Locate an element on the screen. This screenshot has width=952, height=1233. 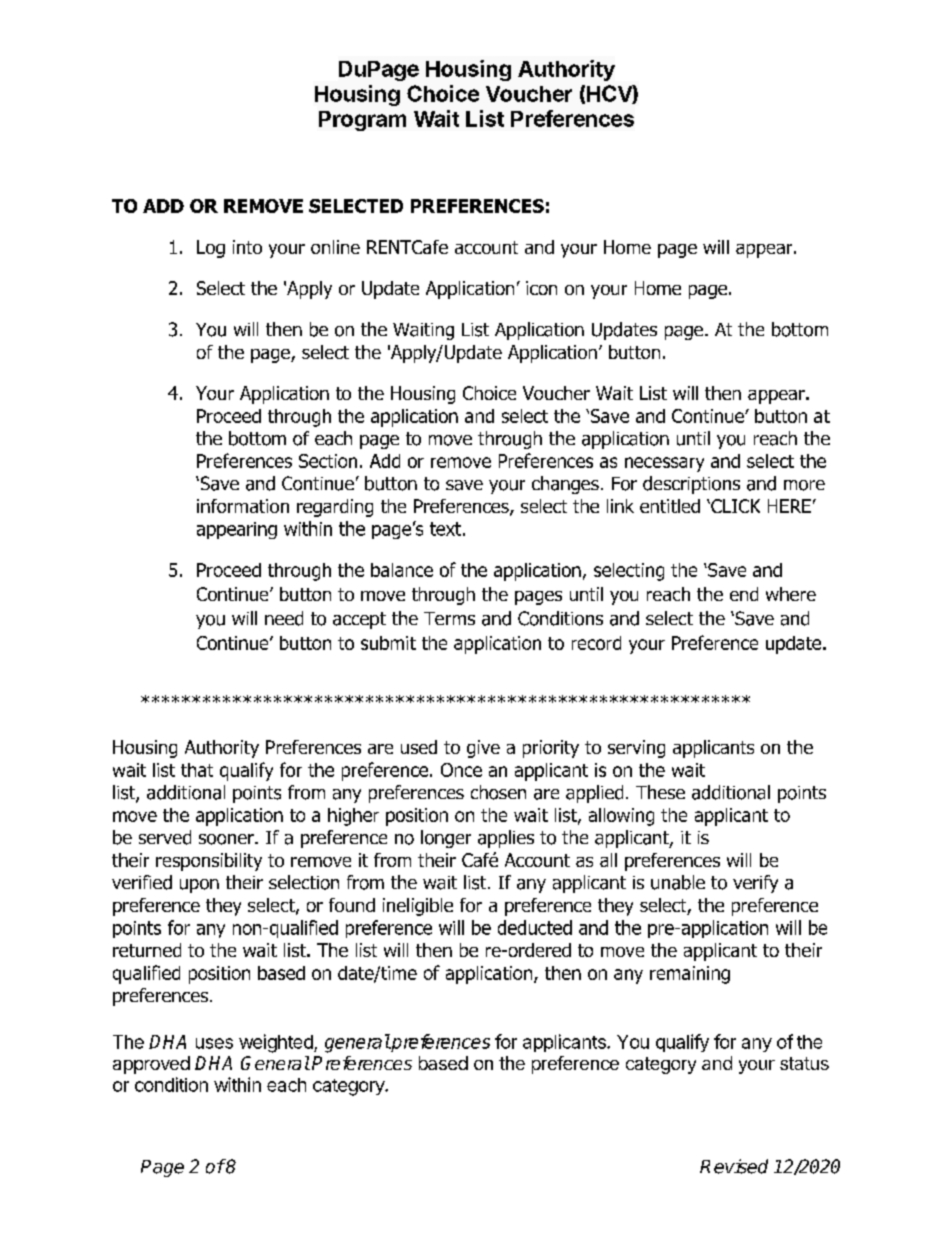
approved is located at coordinates (151, 1065).
